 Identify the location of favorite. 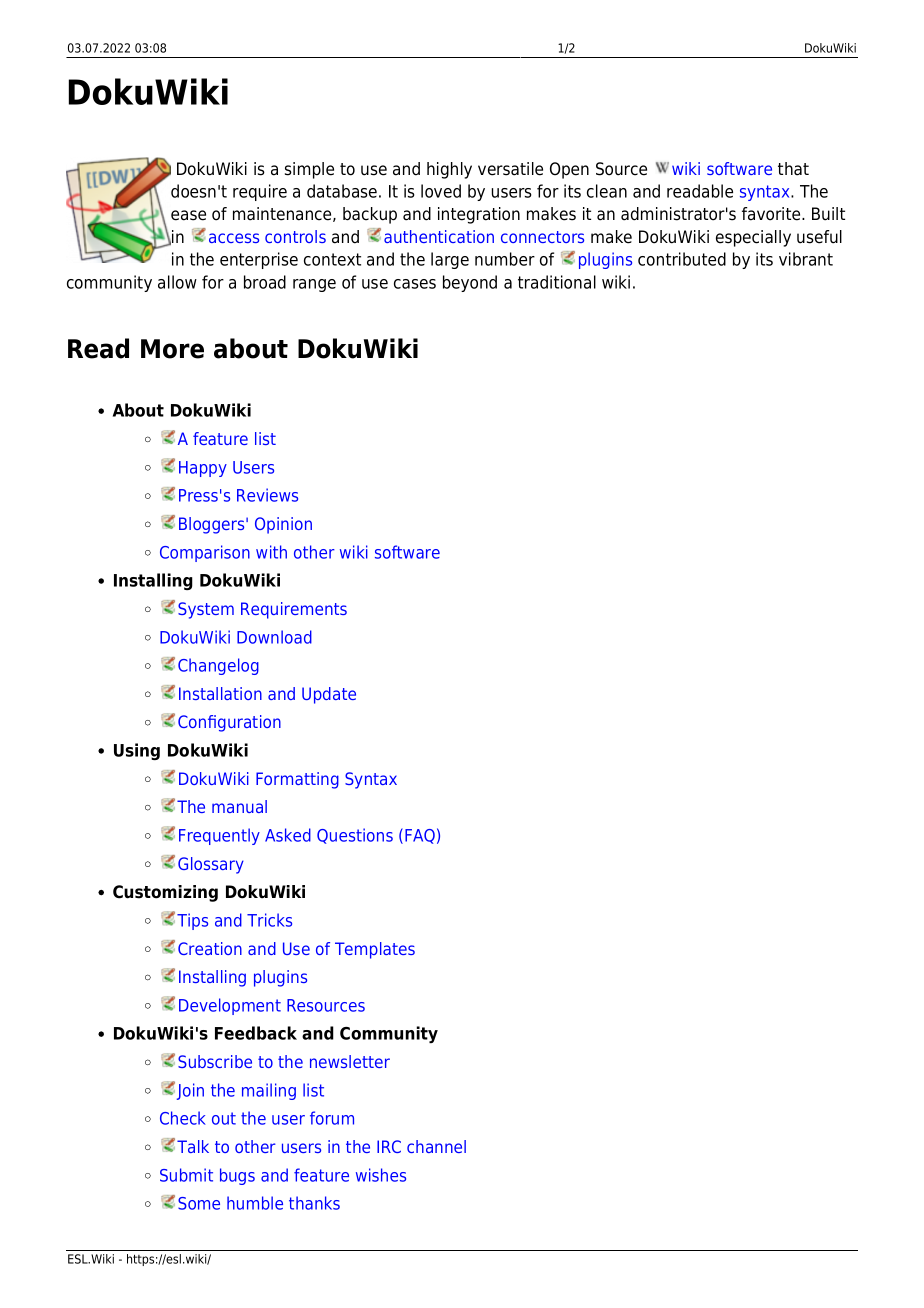
(772, 214).
